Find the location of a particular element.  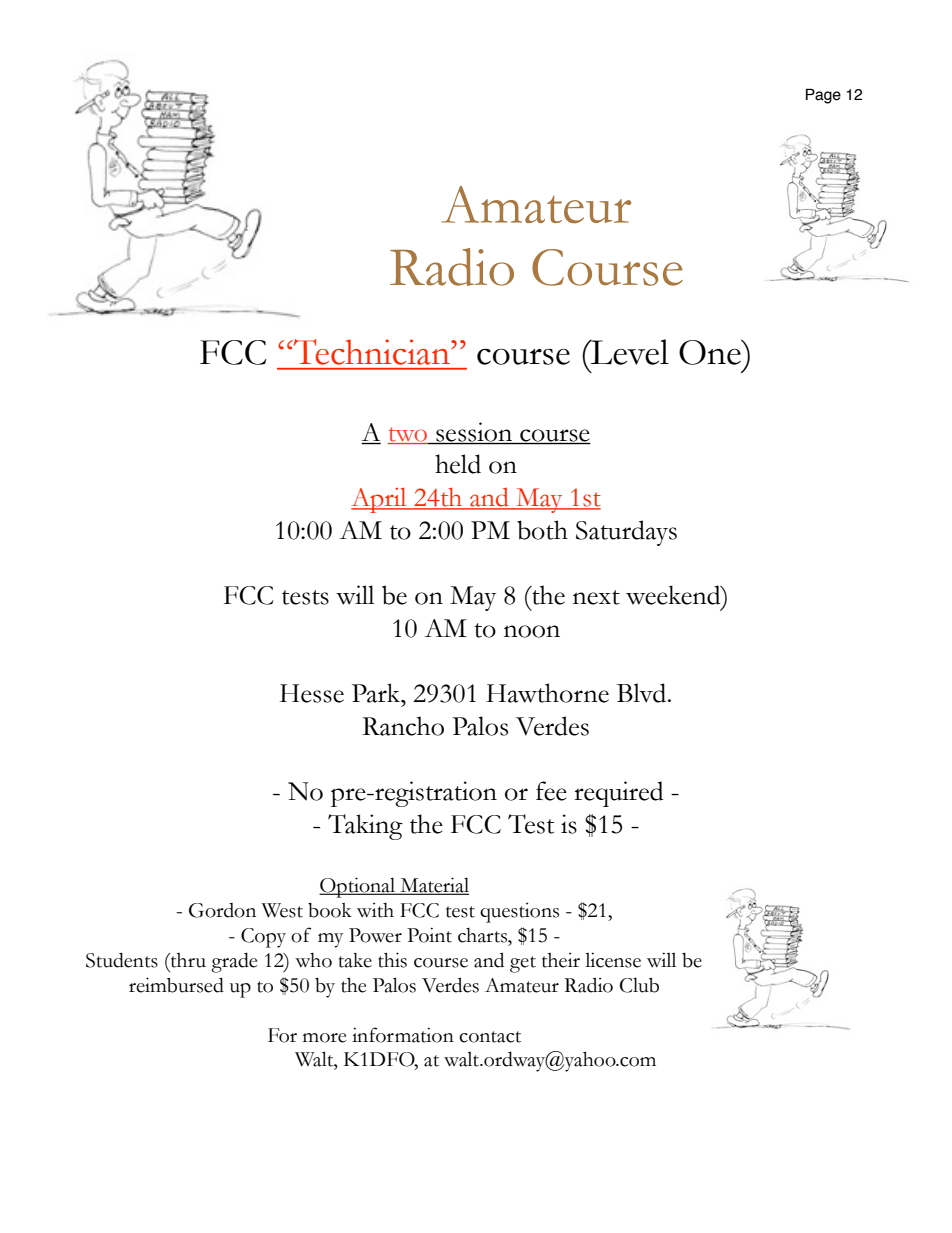

Technician is located at coordinates (371, 352).
